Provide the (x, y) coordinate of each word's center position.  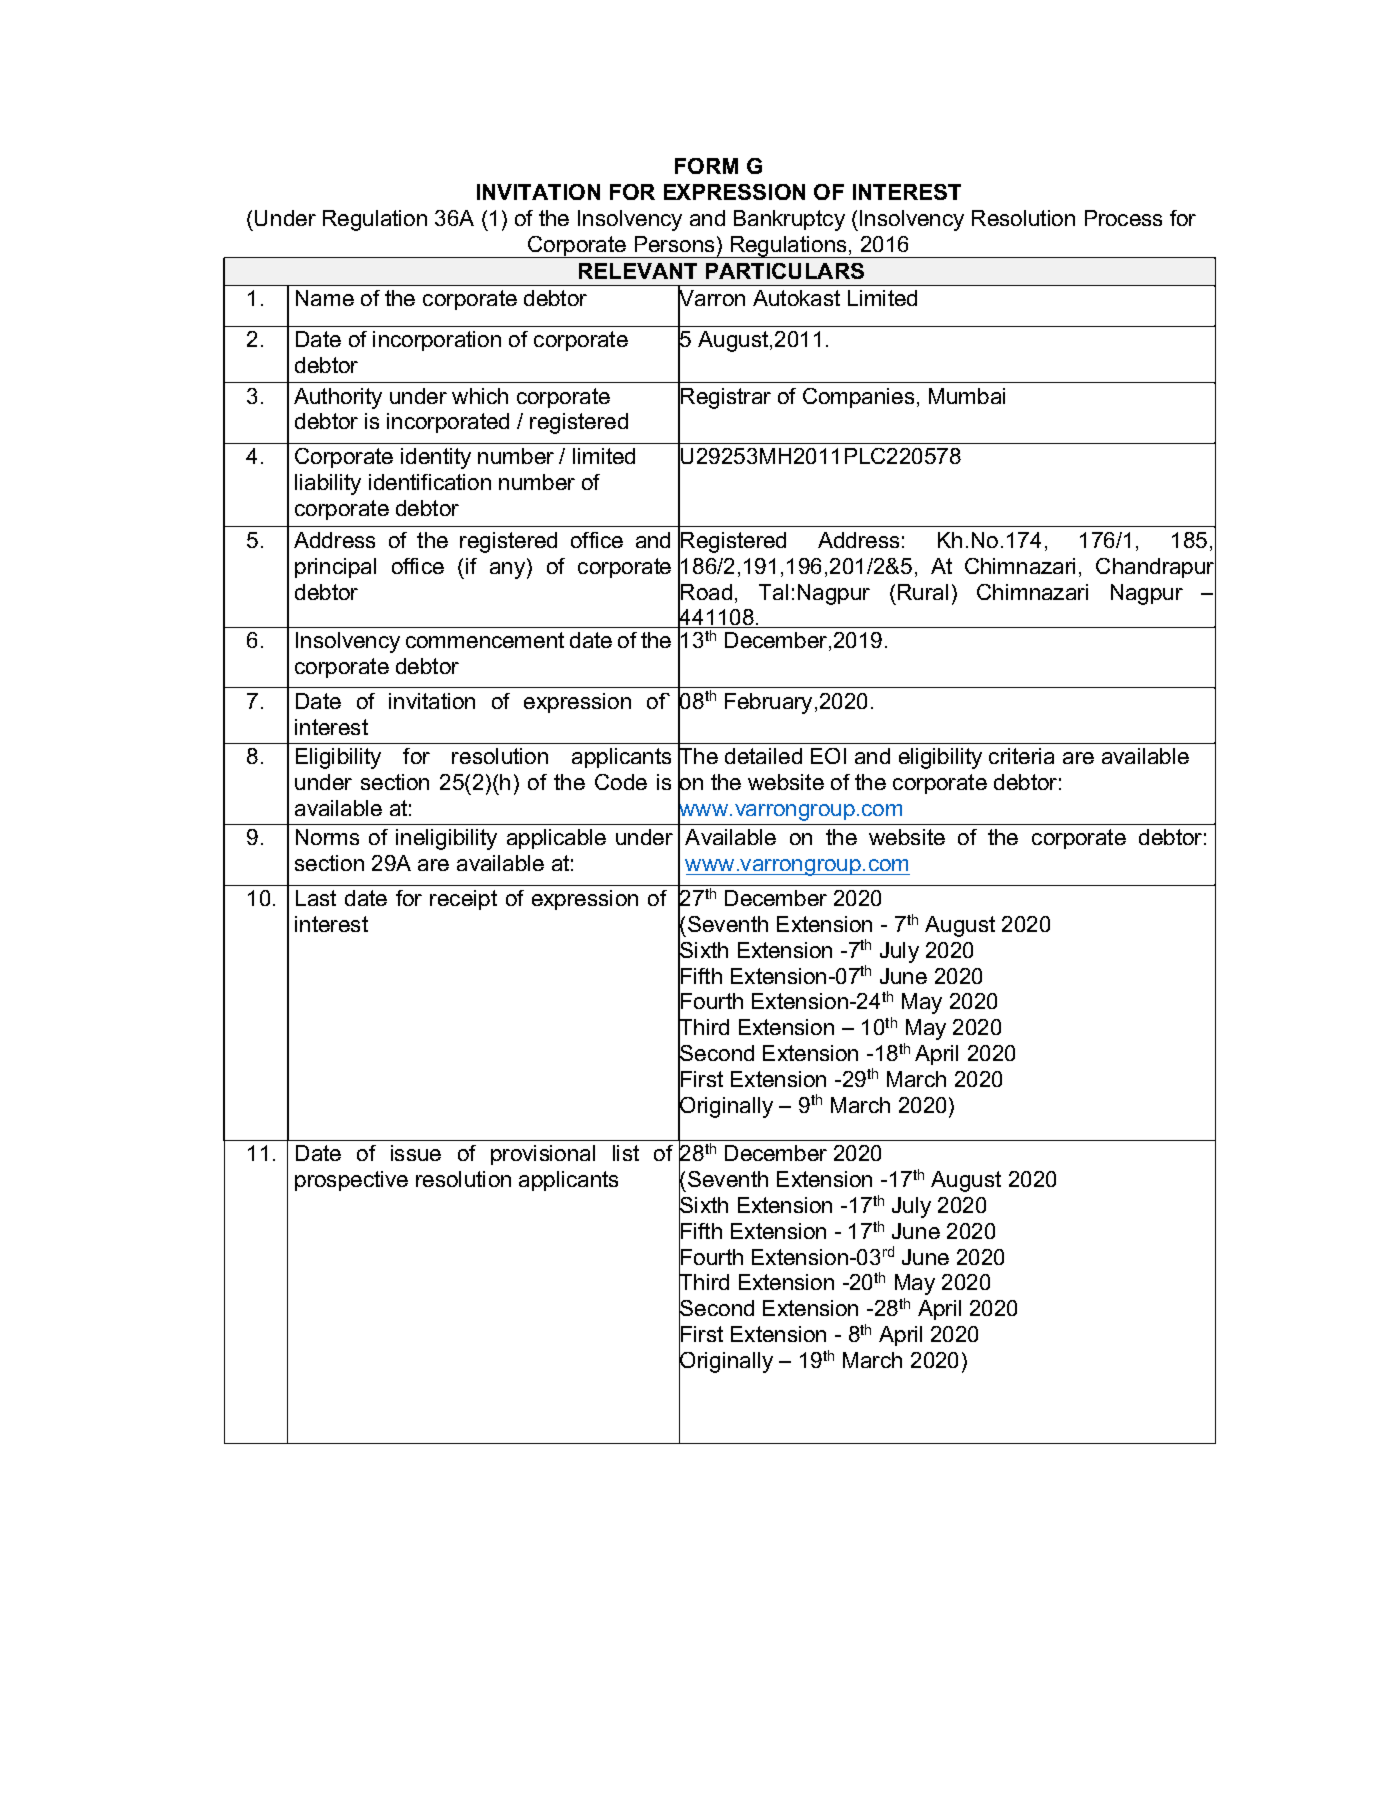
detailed (763, 756)
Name (325, 298)
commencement (485, 640)
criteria (1021, 756)
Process (1123, 218)
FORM (706, 166)
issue (416, 1153)
